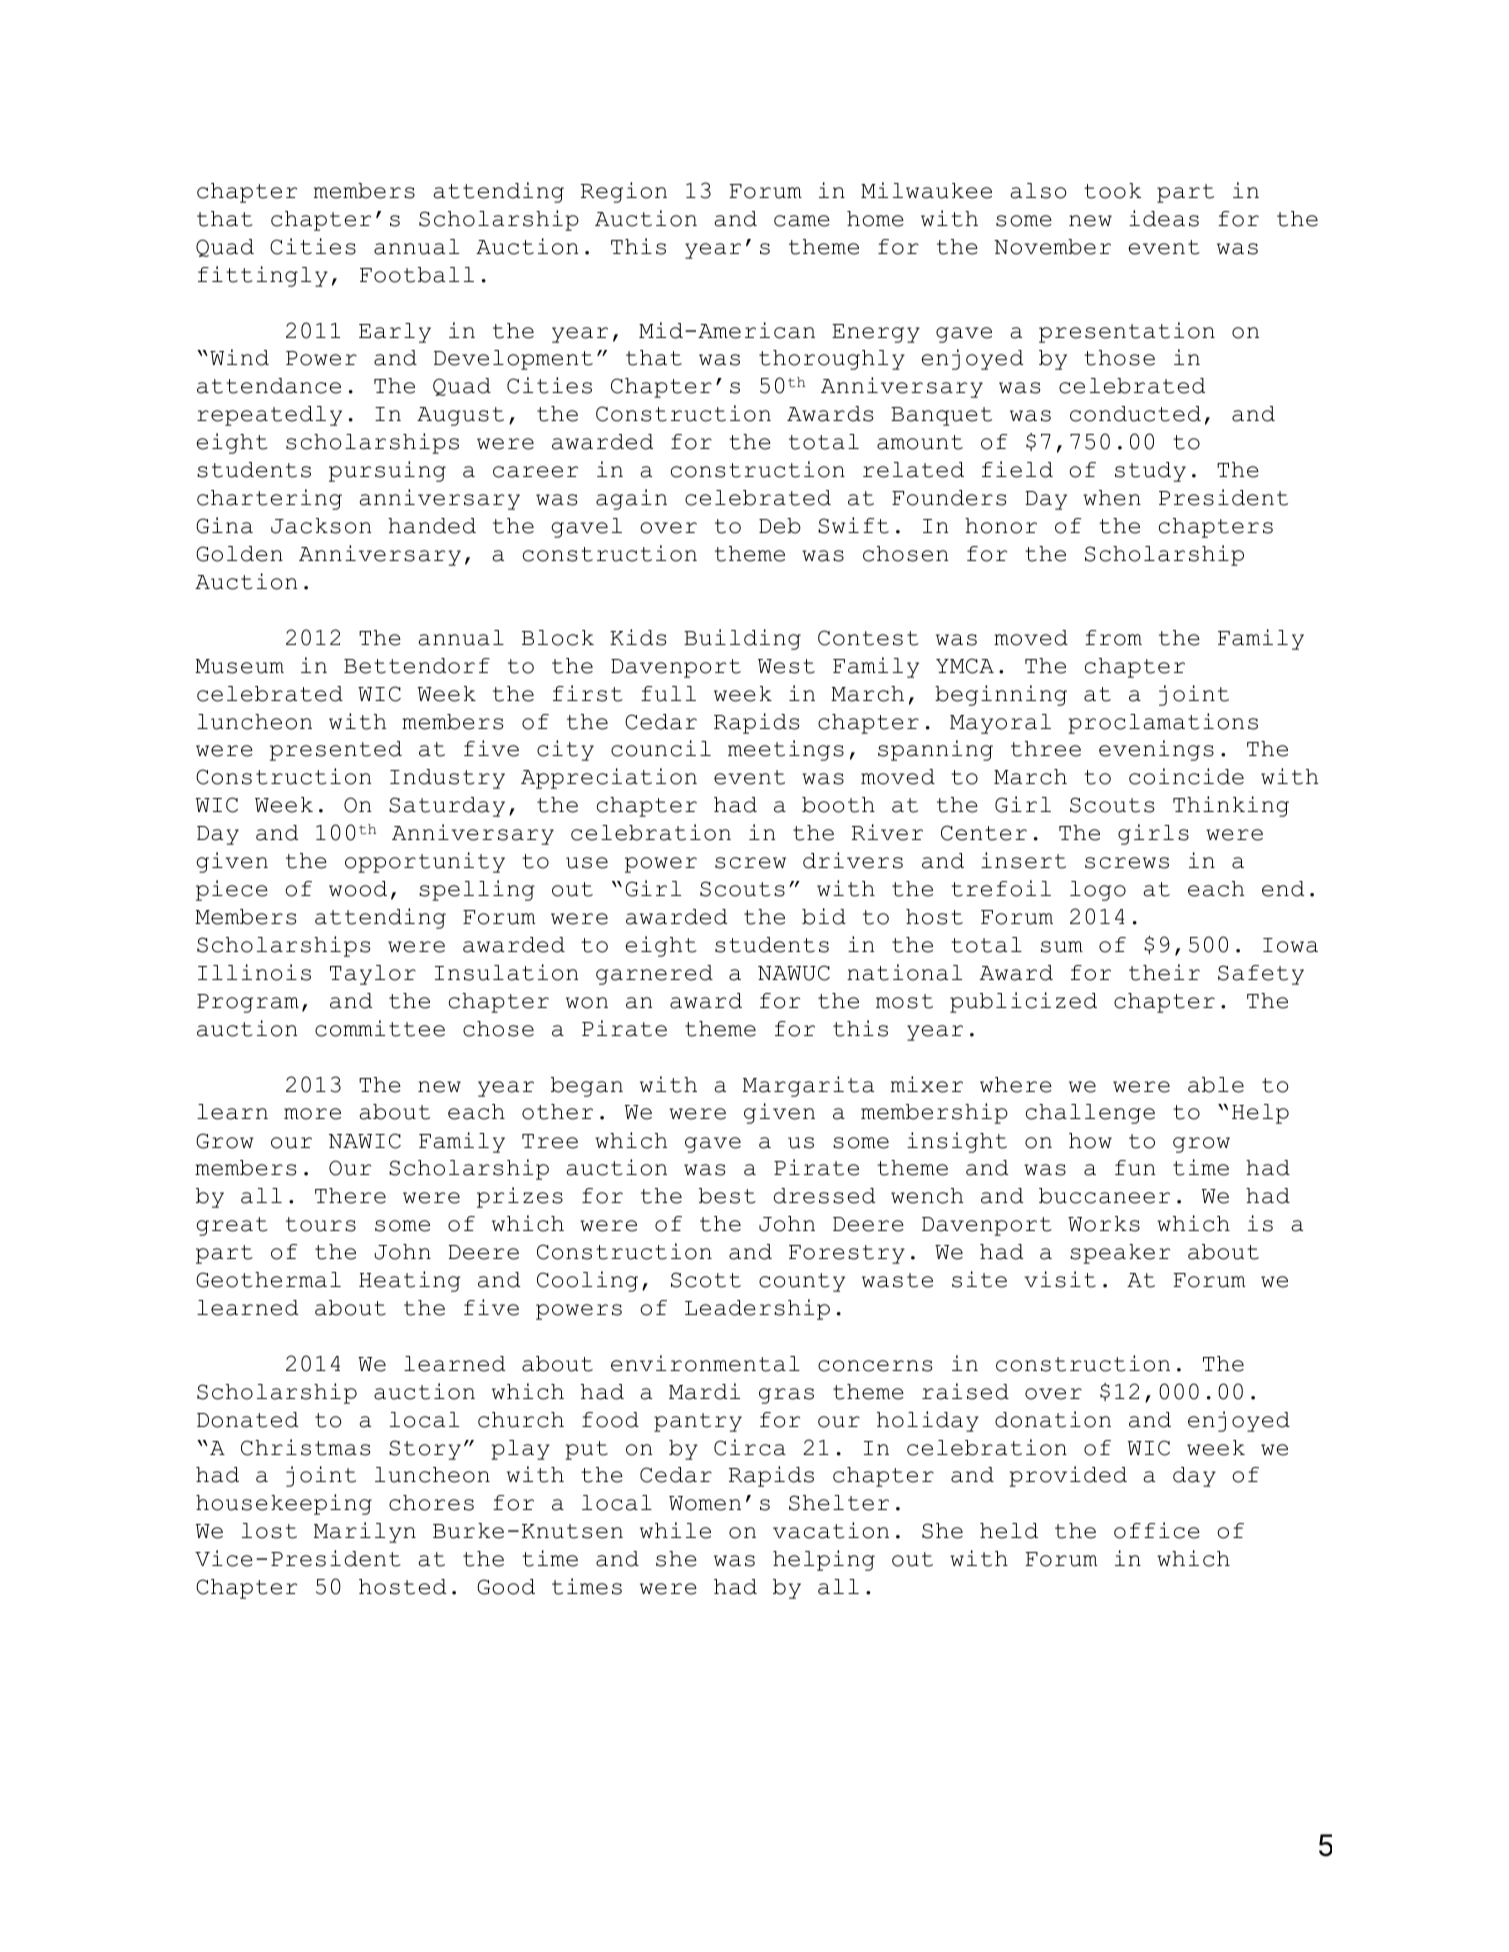 Image resolution: width=1509 pixels, height=1952 pixels. I want to click on Football, so click(417, 275).
